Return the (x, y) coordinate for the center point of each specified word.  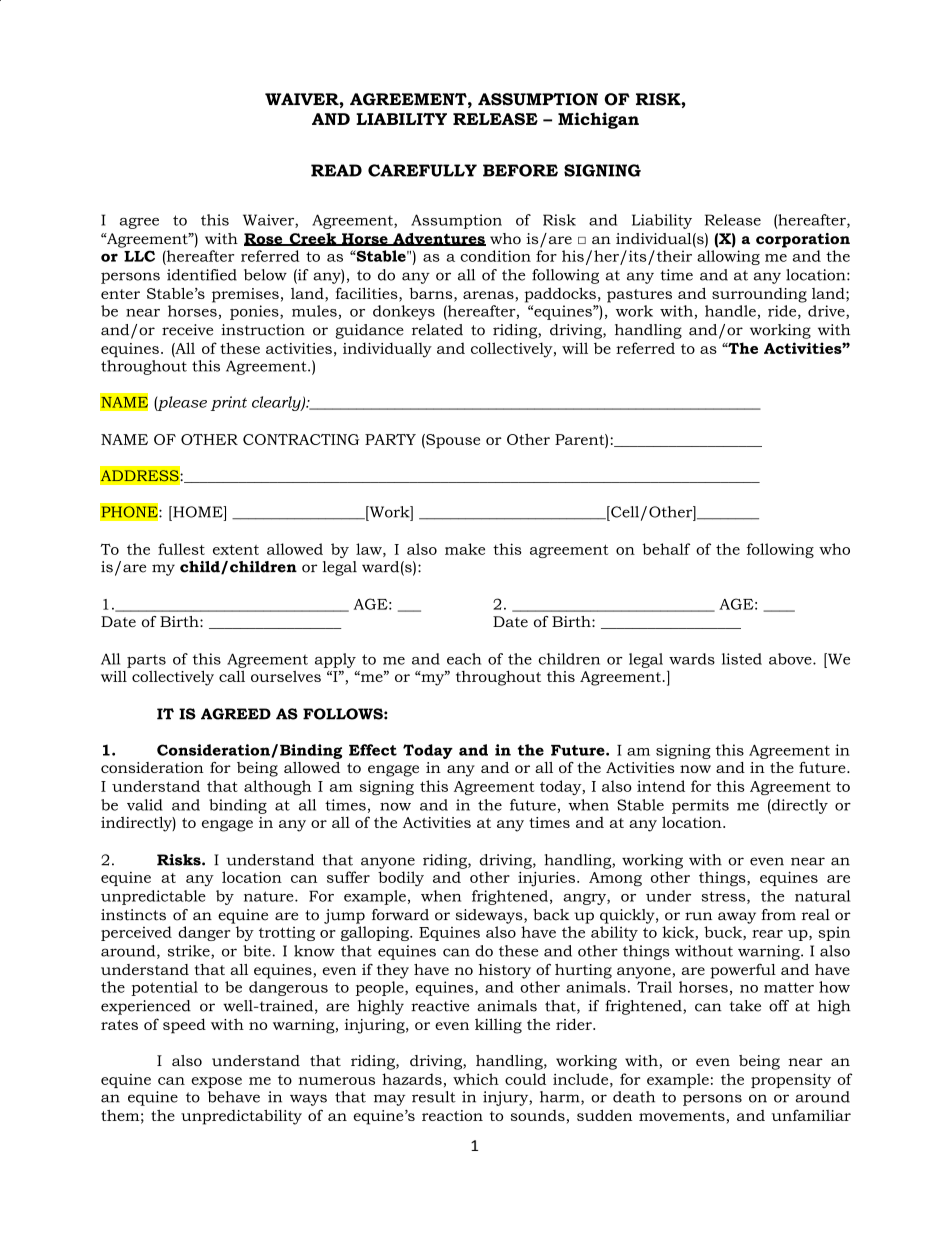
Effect (373, 750)
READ (336, 170)
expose (216, 1082)
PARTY (390, 439)
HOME (198, 512)
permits (700, 806)
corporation (803, 240)
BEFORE (520, 170)
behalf (666, 549)
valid (145, 805)
